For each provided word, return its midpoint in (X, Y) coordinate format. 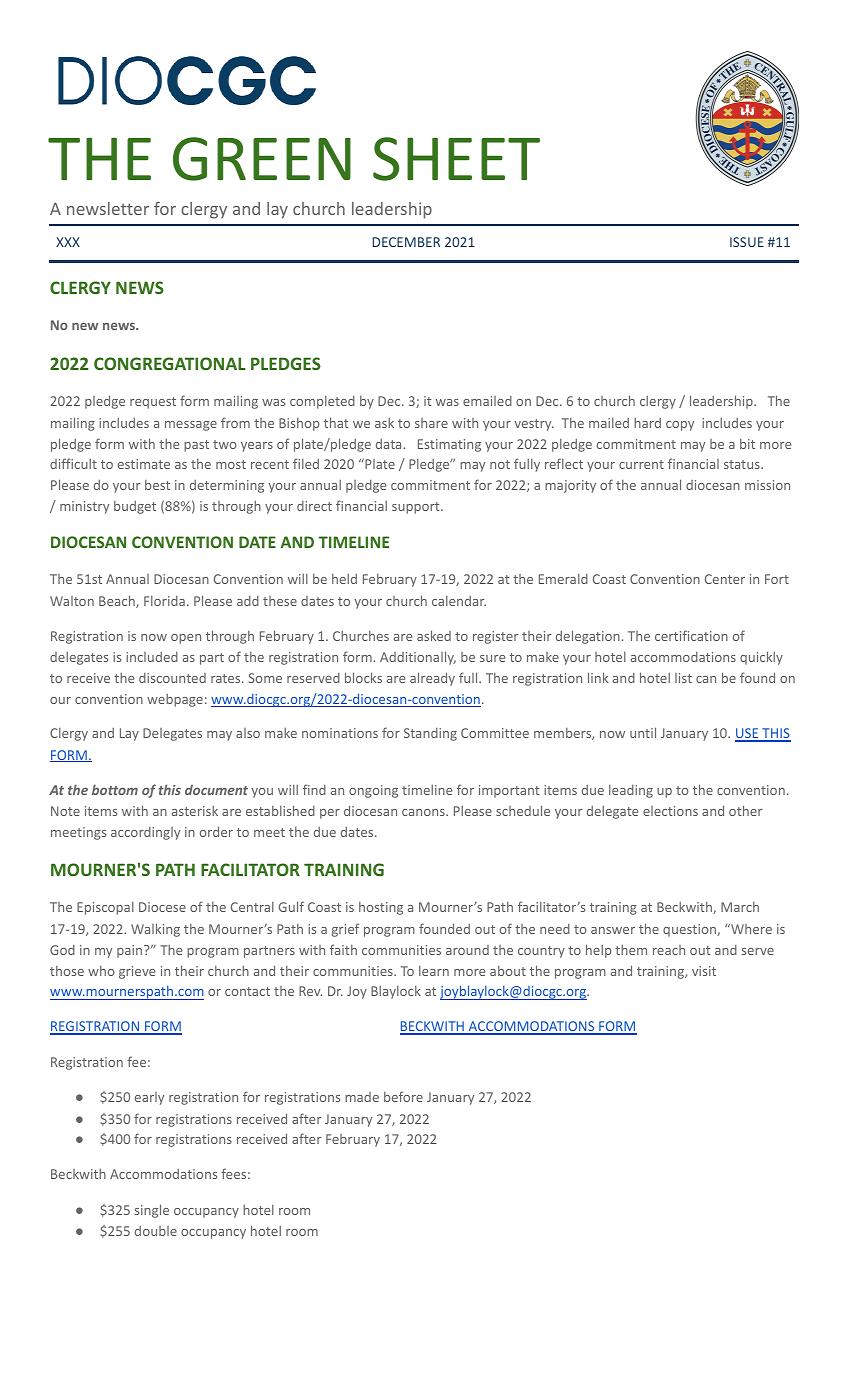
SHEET (456, 159)
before (403, 1096)
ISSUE (747, 242)
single (152, 1211)
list (683, 678)
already (432, 679)
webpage (175, 700)
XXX (68, 242)
